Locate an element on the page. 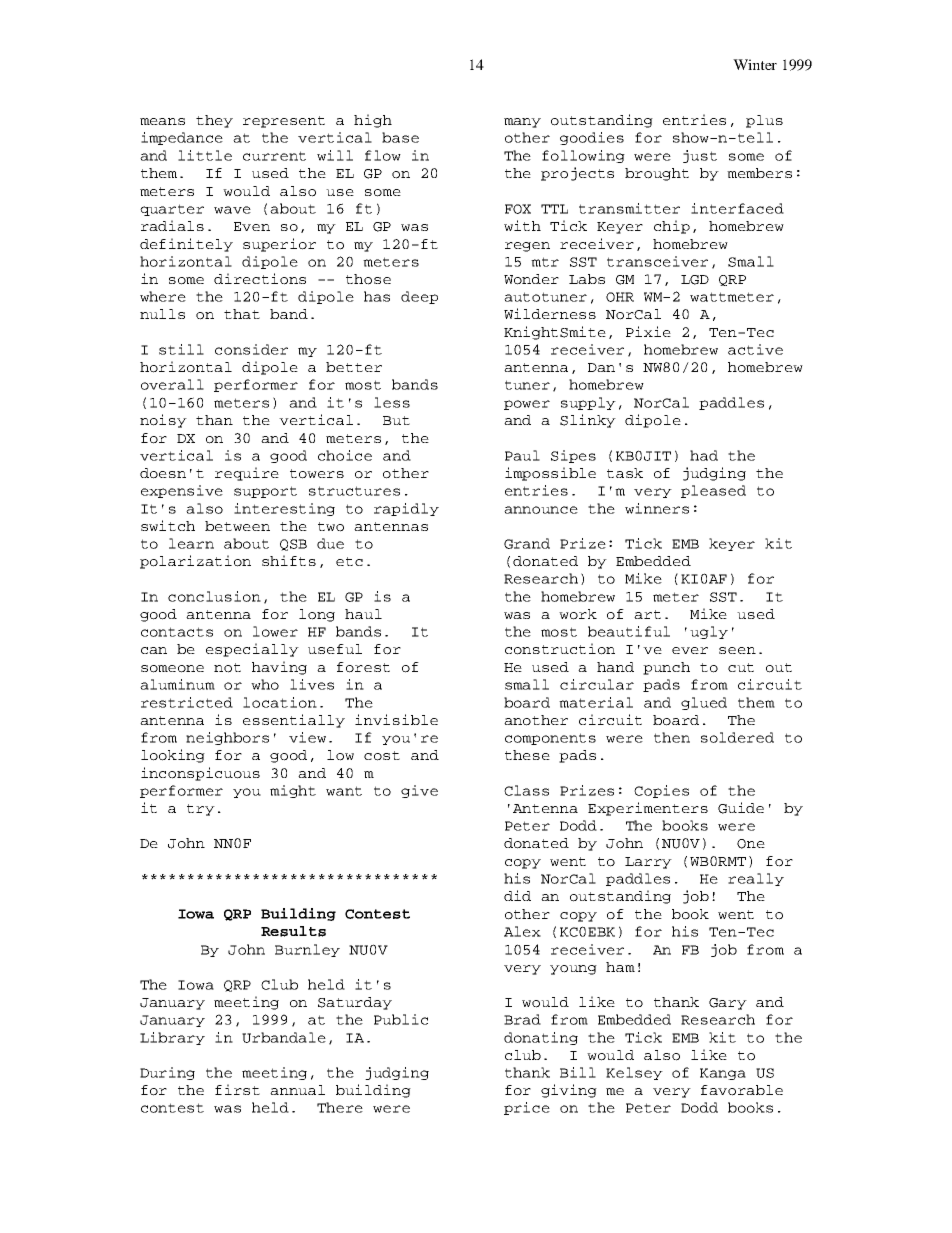 Image resolution: width=952 pixels, height=1233 pixels. just is located at coordinates (700, 156).
